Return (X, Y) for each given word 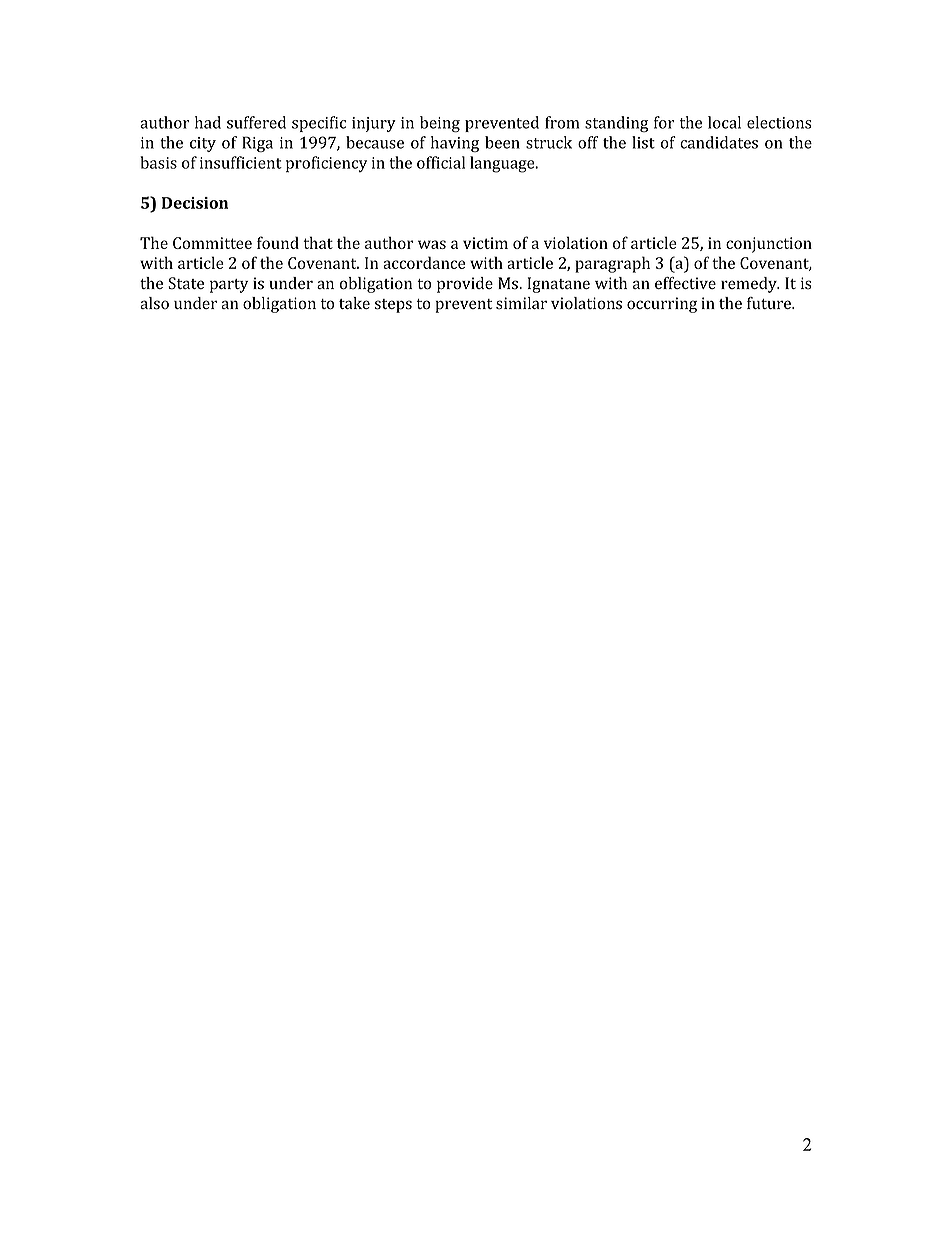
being (440, 124)
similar (521, 303)
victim (485, 243)
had (208, 122)
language (503, 164)
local (724, 122)
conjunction (769, 245)
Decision (195, 203)
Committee (212, 243)
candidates (719, 142)
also (154, 303)
